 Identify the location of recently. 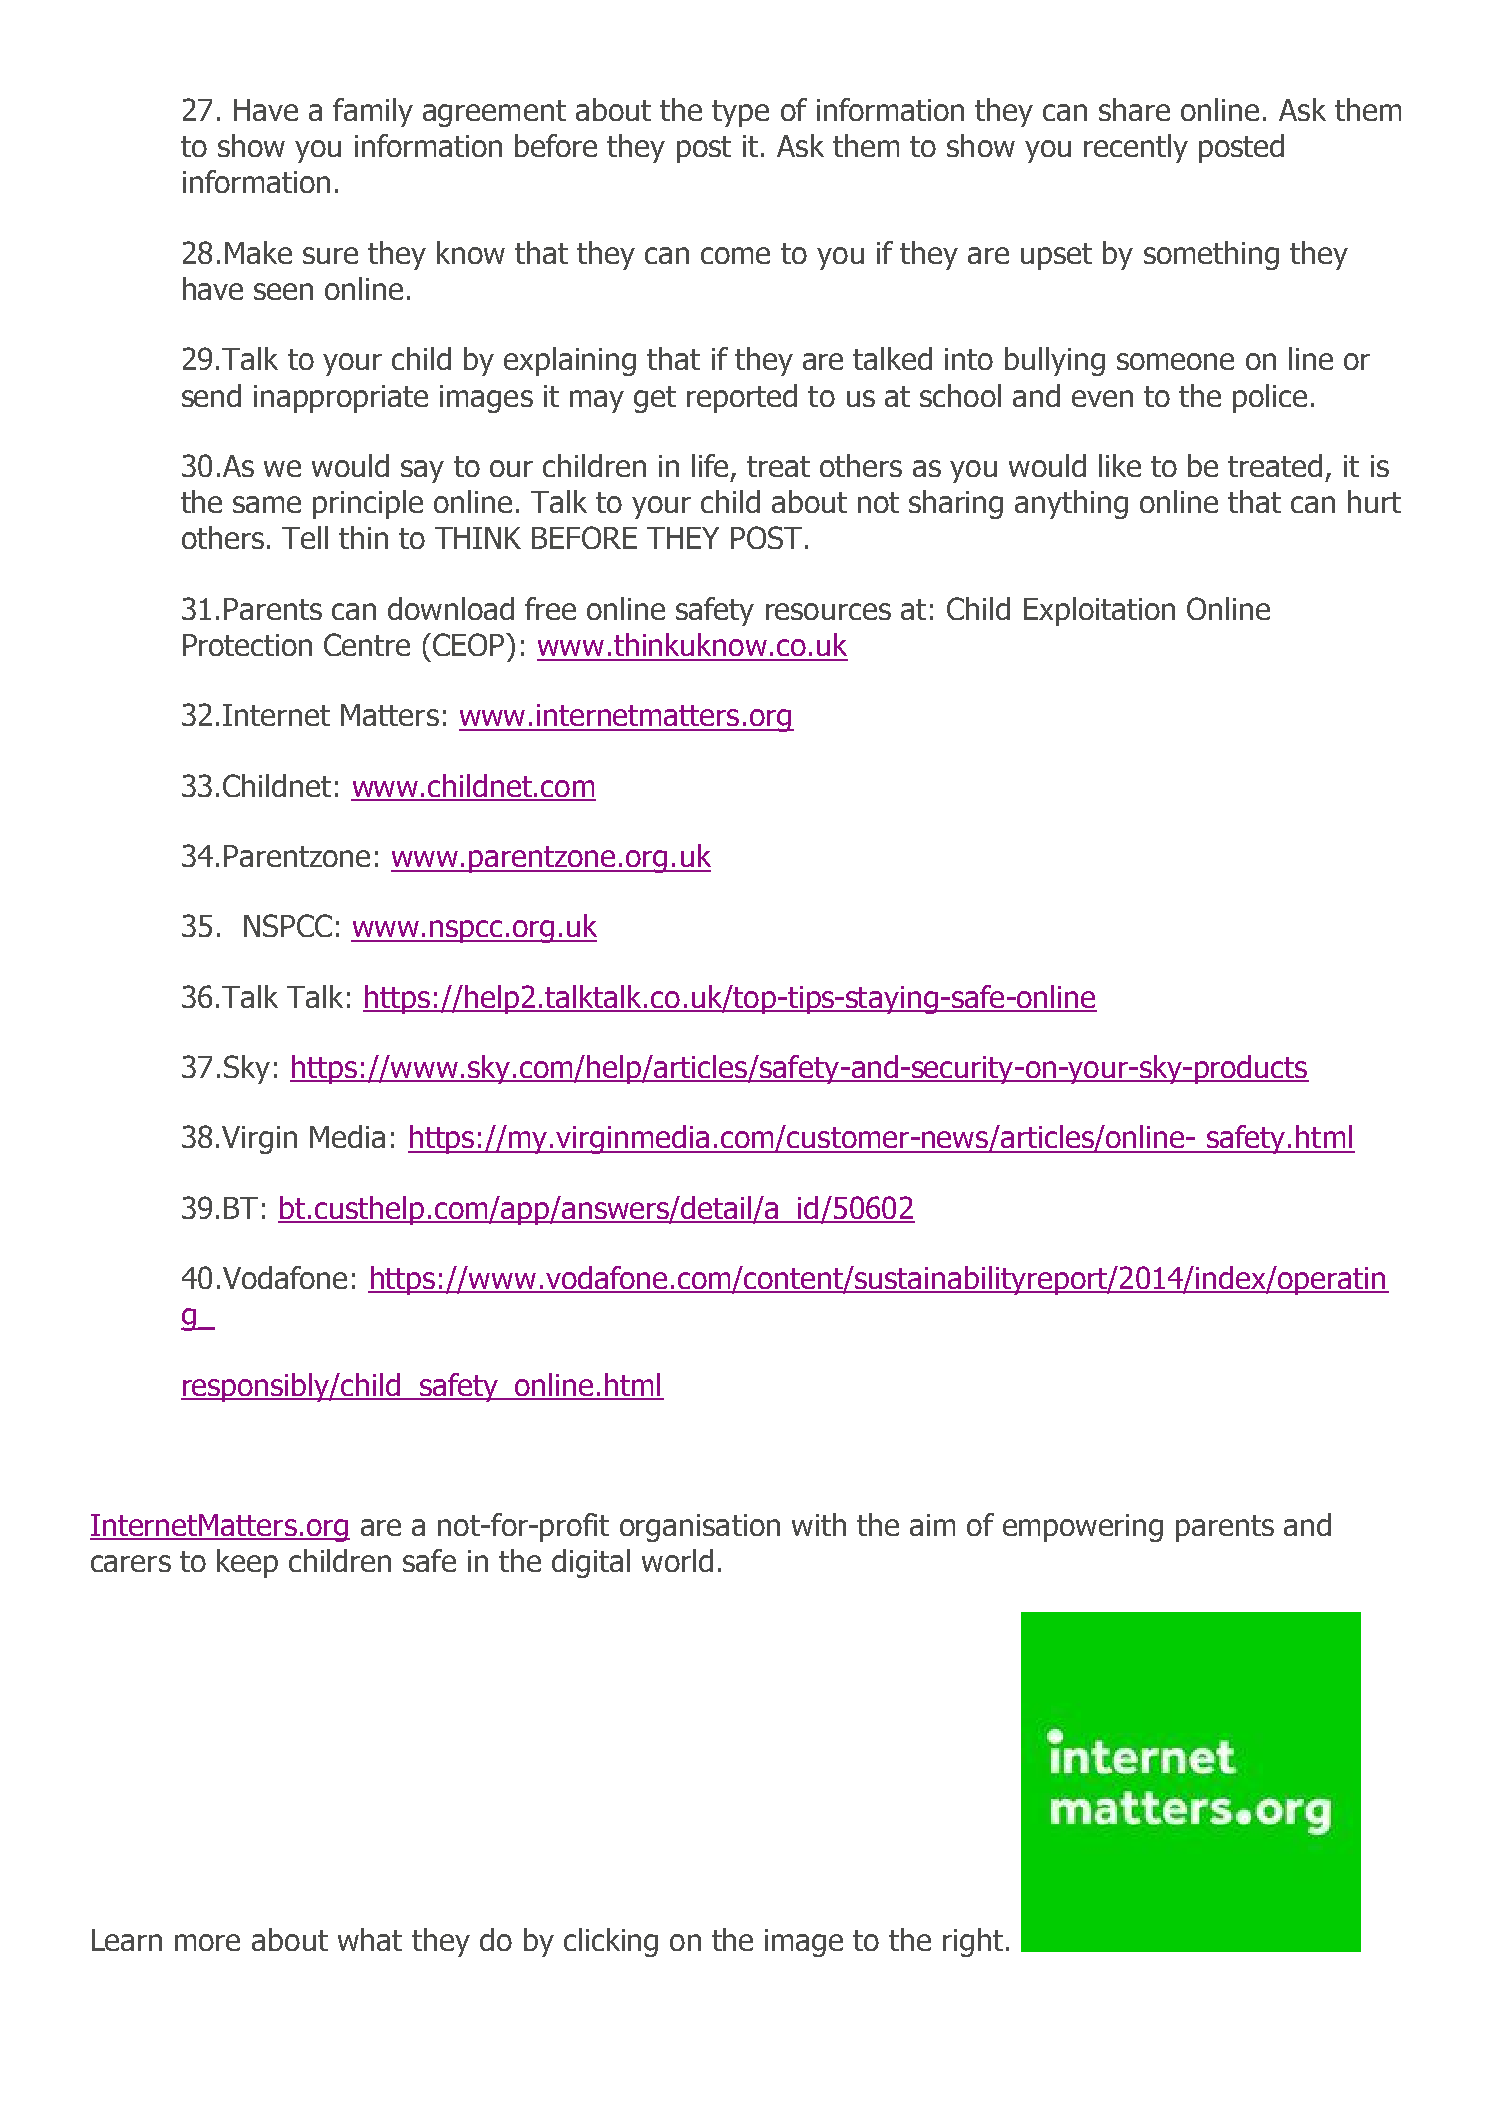
(1136, 148).
